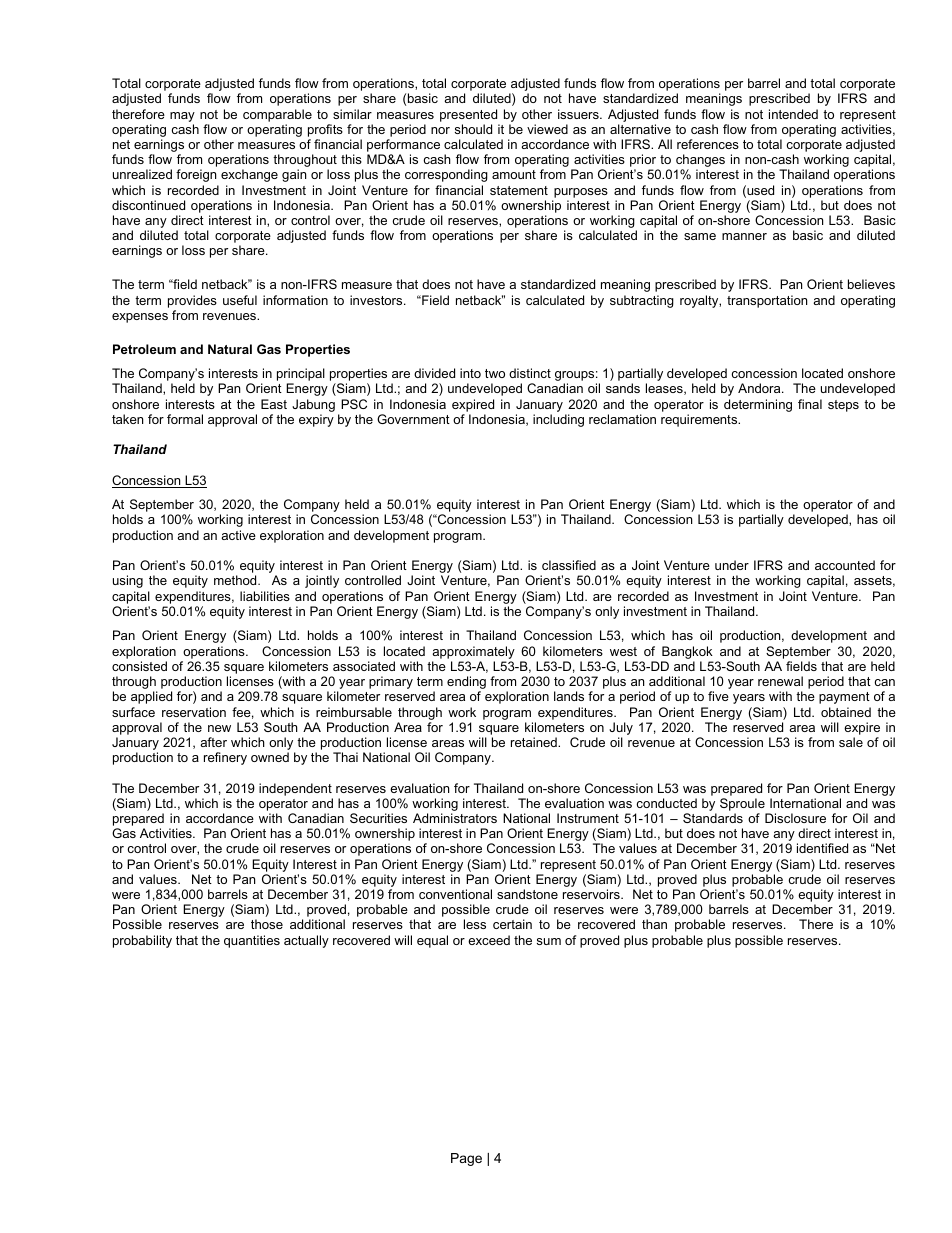  What do you see at coordinates (196, 175) in the screenshot?
I see `foreign` at bounding box center [196, 175].
